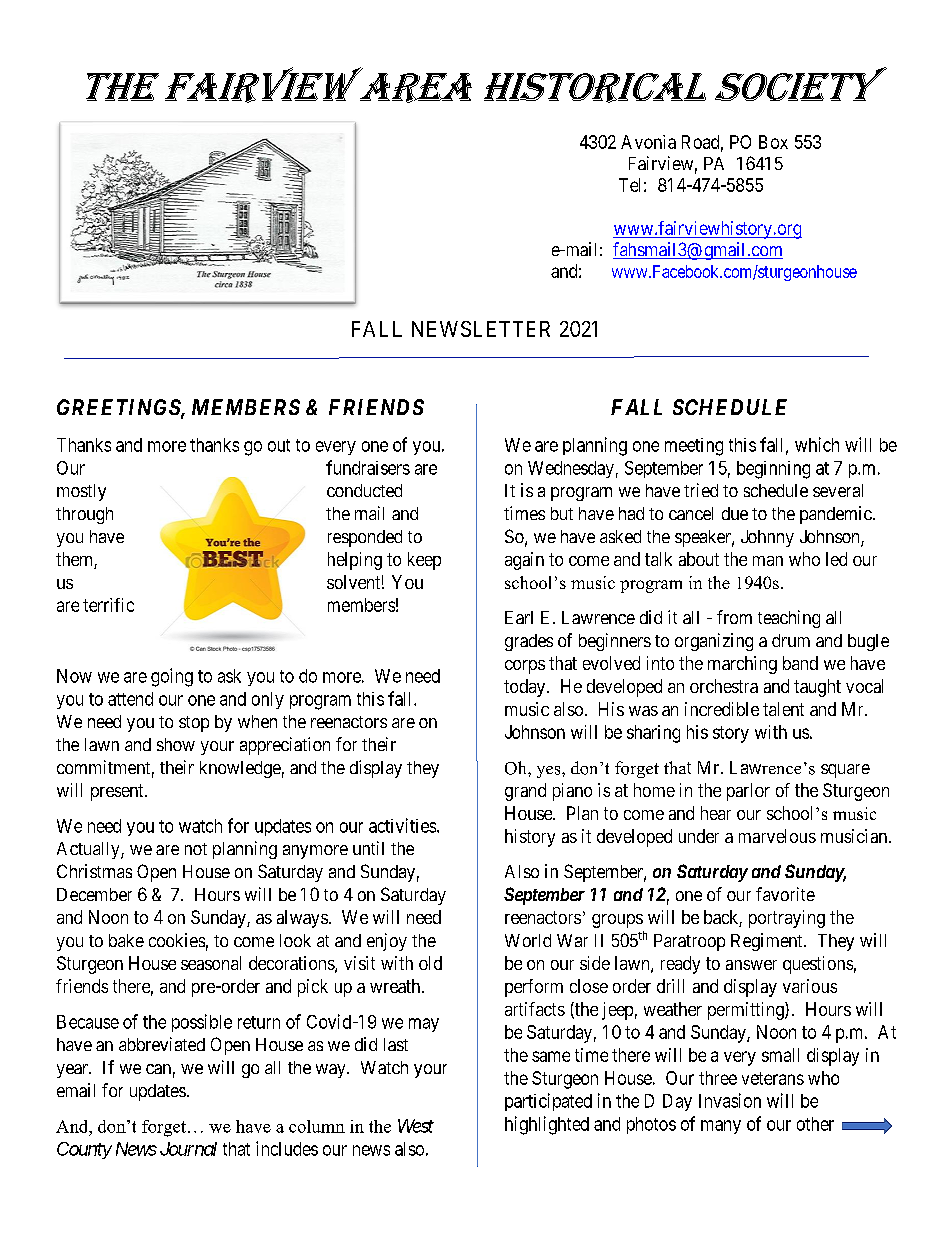  I want to click on fundraisers, so click(368, 467).
